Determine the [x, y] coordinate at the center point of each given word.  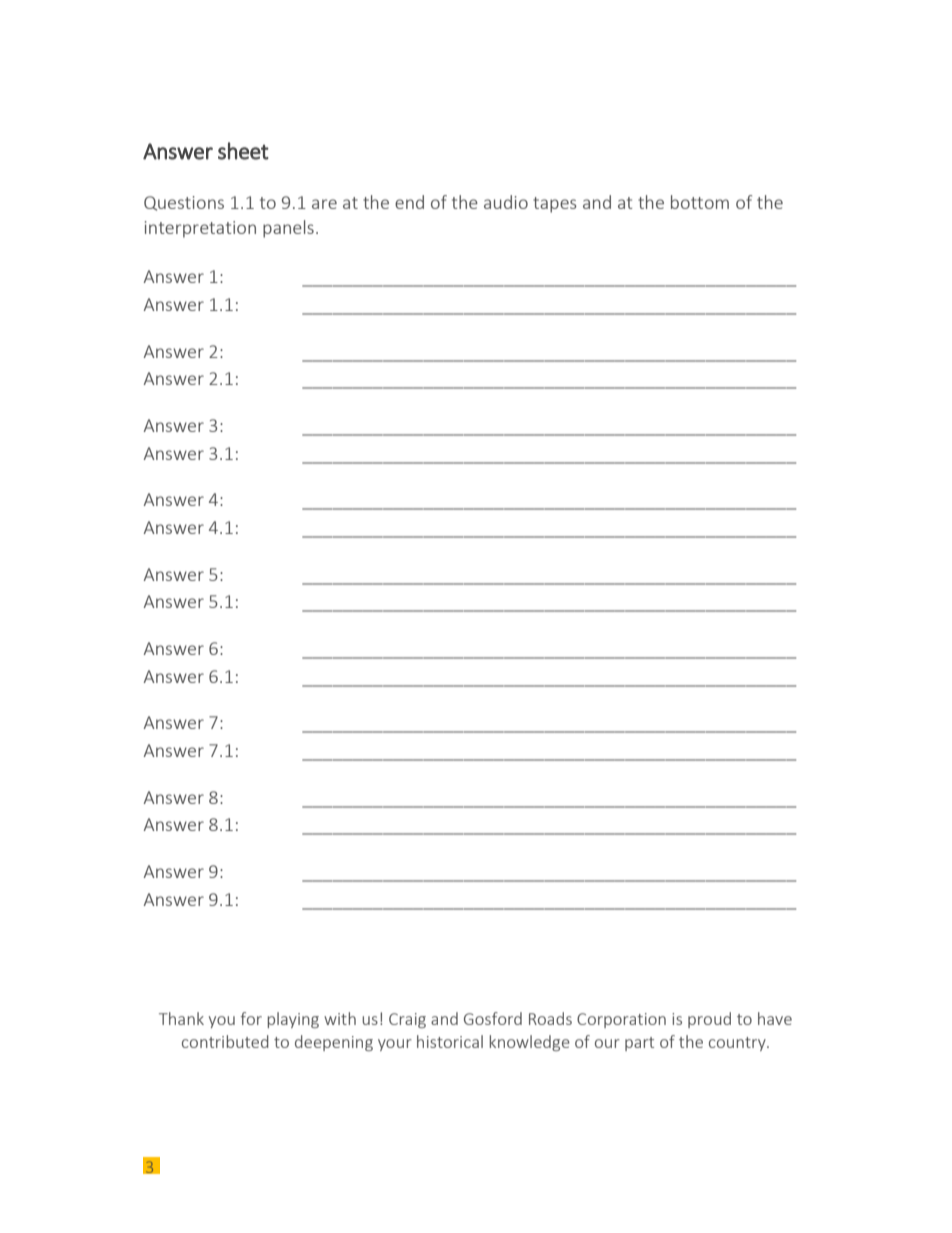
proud [709, 1020]
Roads [550, 1018]
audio [506, 202]
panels [288, 229]
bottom [700, 202]
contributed [225, 1041]
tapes [555, 205]
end [409, 202]
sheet [243, 151]
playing [293, 1020]
